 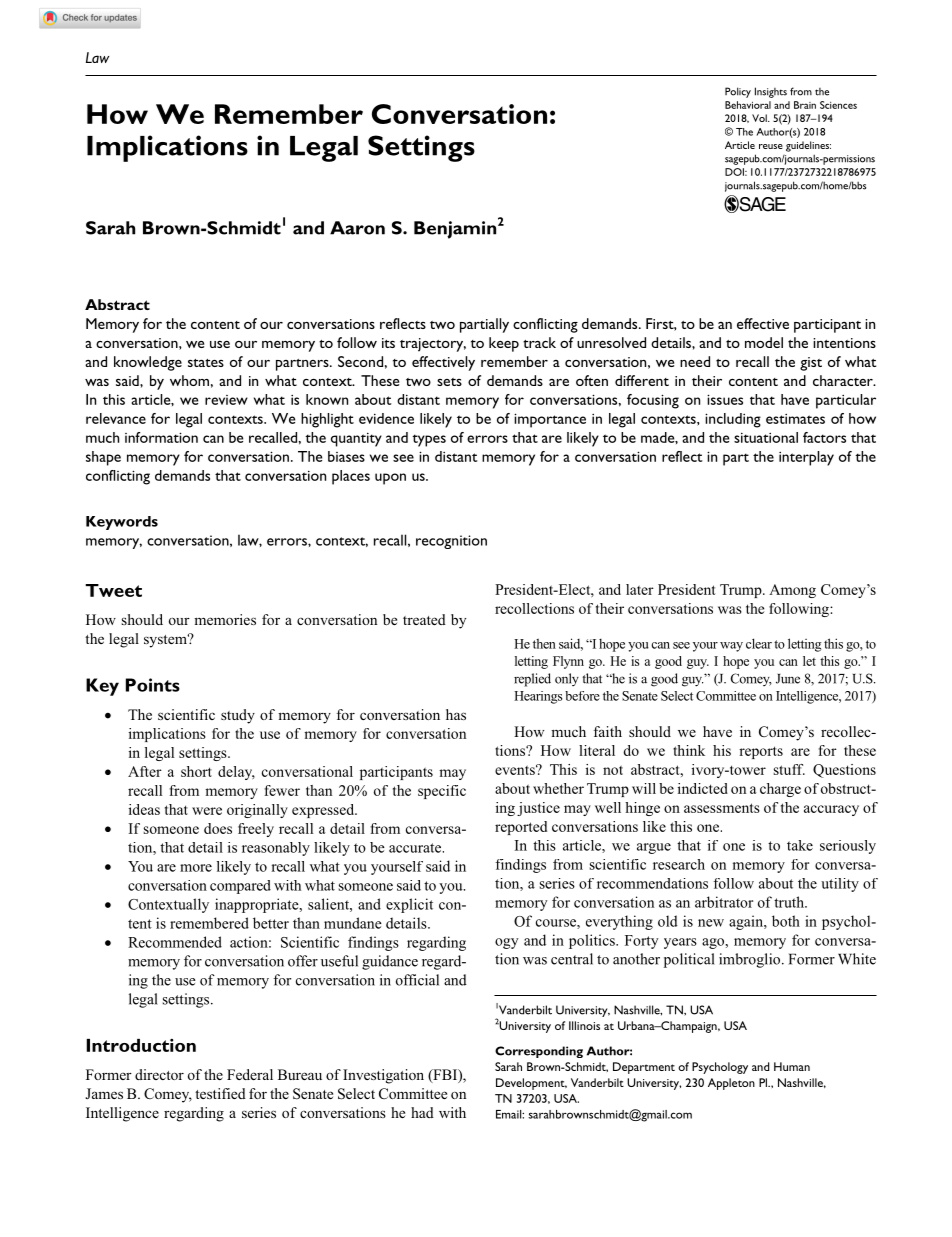 I want to click on Appleton, so click(x=731, y=1084).
